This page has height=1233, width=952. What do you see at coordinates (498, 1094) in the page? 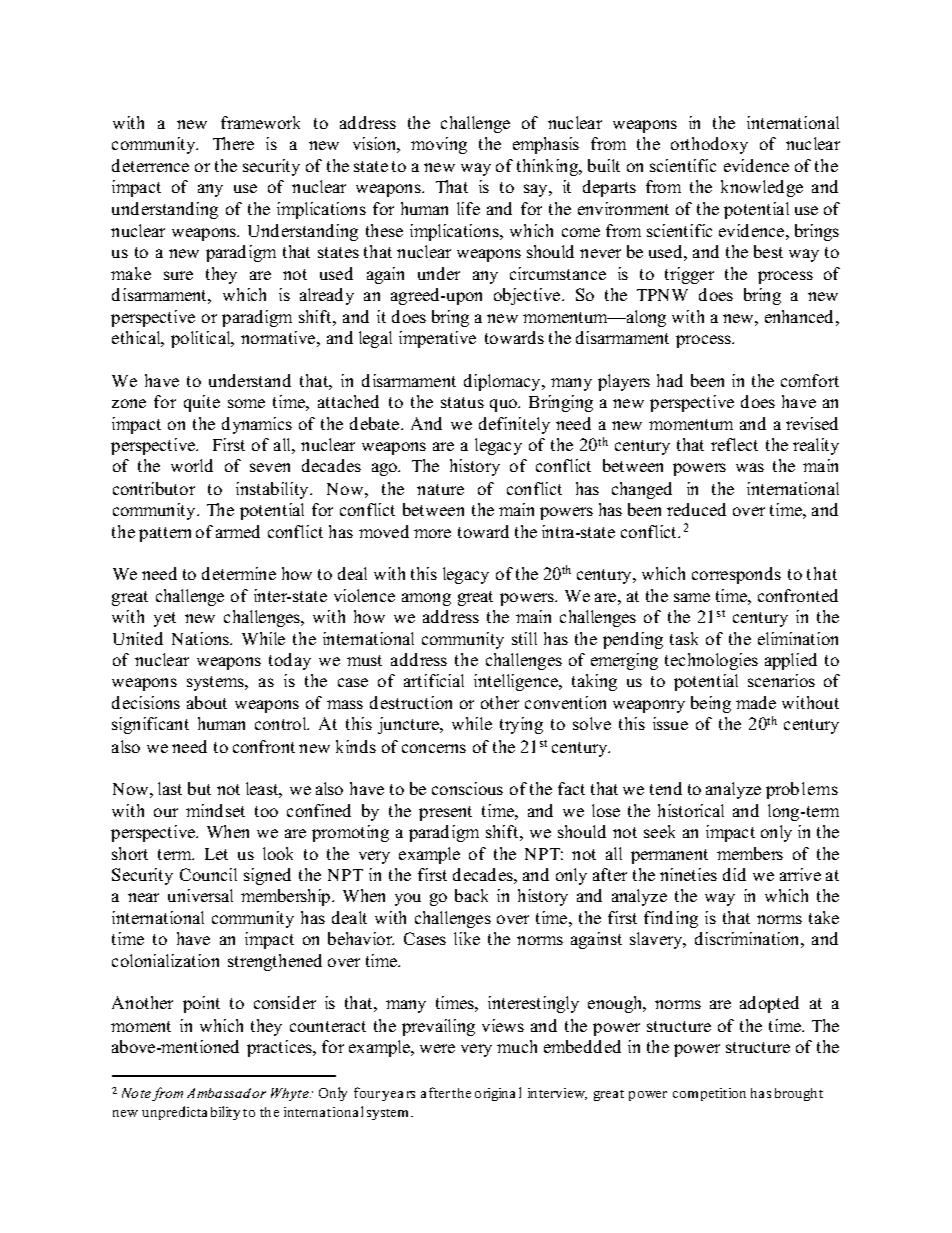
I see `original` at bounding box center [498, 1094].
